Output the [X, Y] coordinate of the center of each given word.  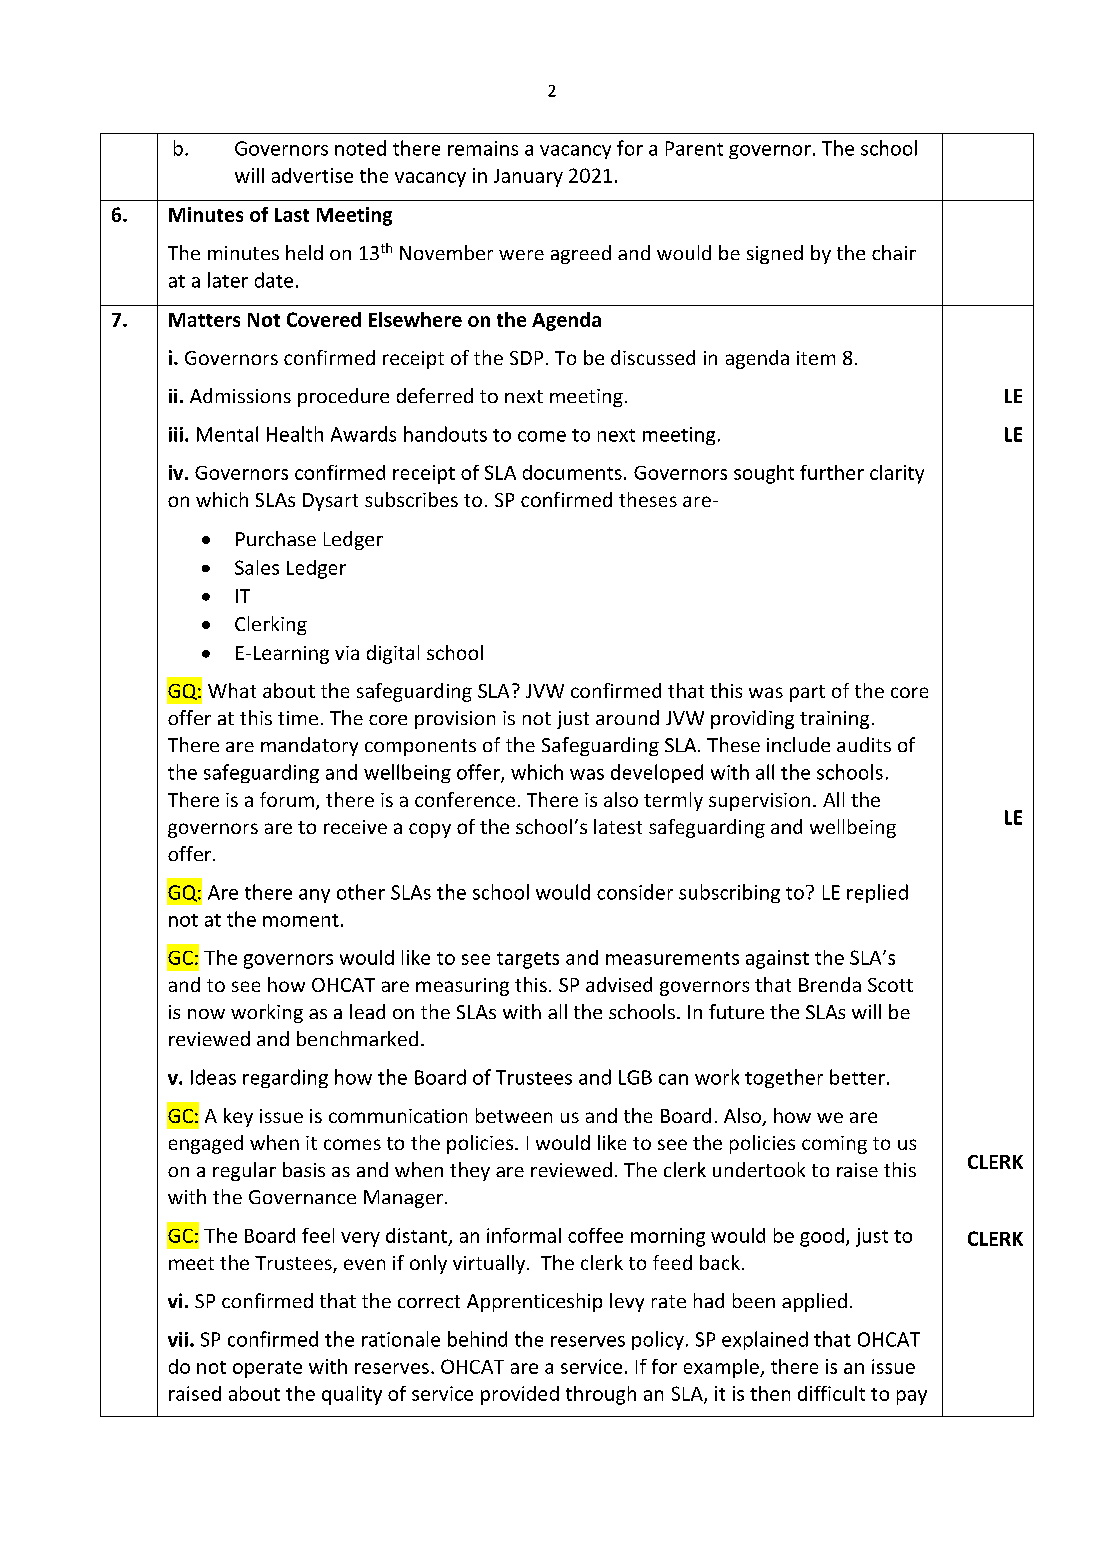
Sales [257, 567]
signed [775, 254]
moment [301, 920]
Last [292, 215]
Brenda [830, 984]
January [528, 178]
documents [572, 472]
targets [528, 960]
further [832, 472]
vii [178, 1339]
